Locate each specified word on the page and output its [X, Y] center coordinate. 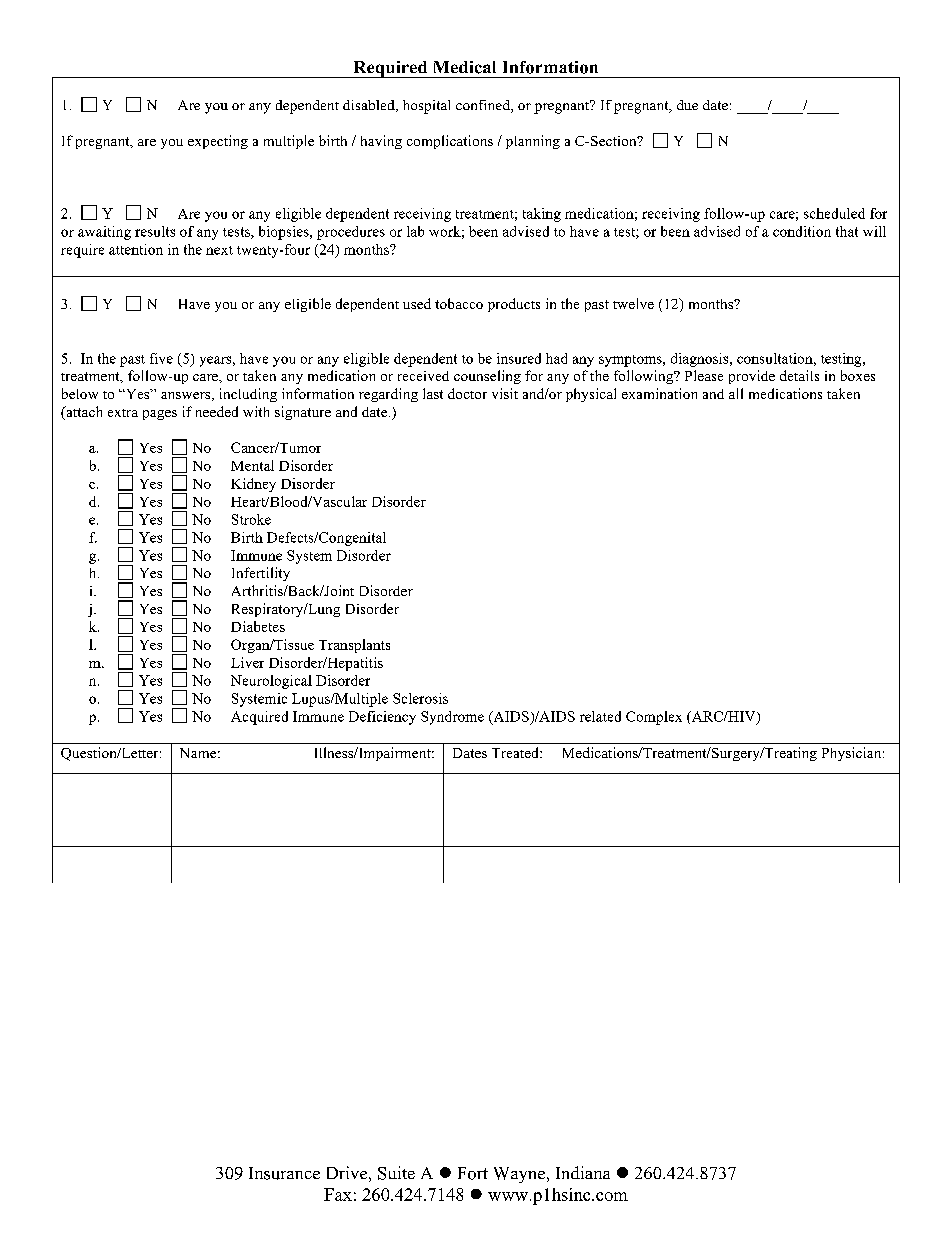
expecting [218, 142]
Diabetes [258, 626]
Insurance [284, 1173]
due [687, 105]
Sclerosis [420, 698]
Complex [654, 718]
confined [484, 106]
